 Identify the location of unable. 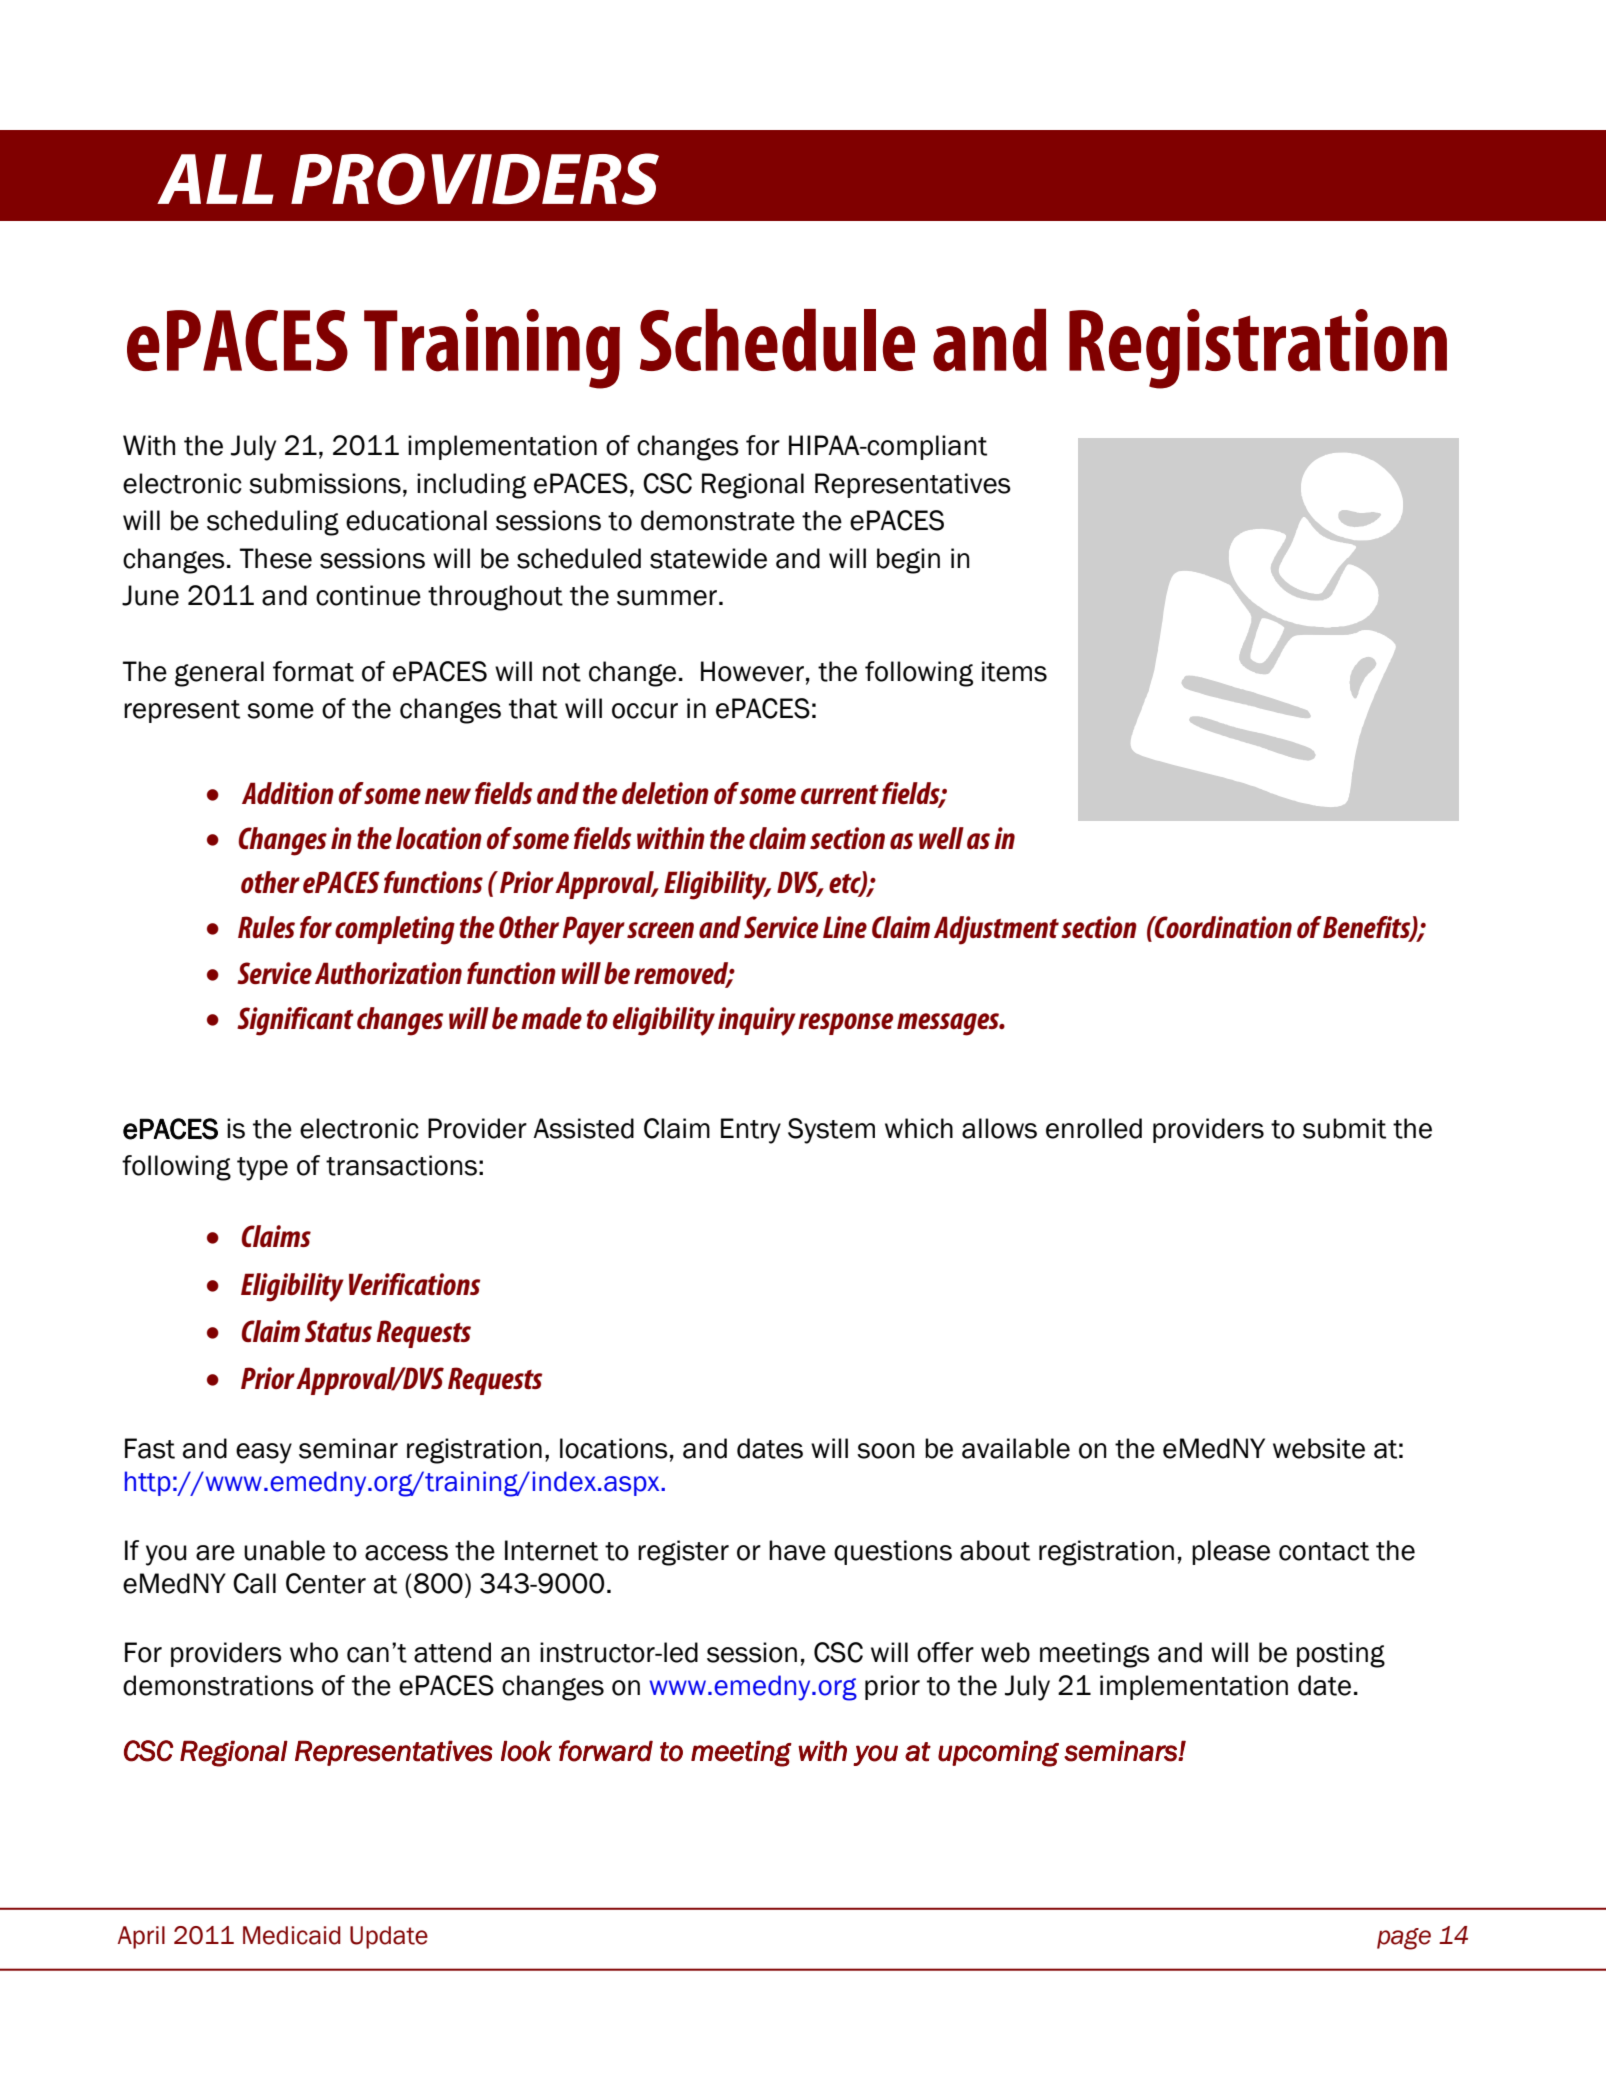
(284, 1550).
